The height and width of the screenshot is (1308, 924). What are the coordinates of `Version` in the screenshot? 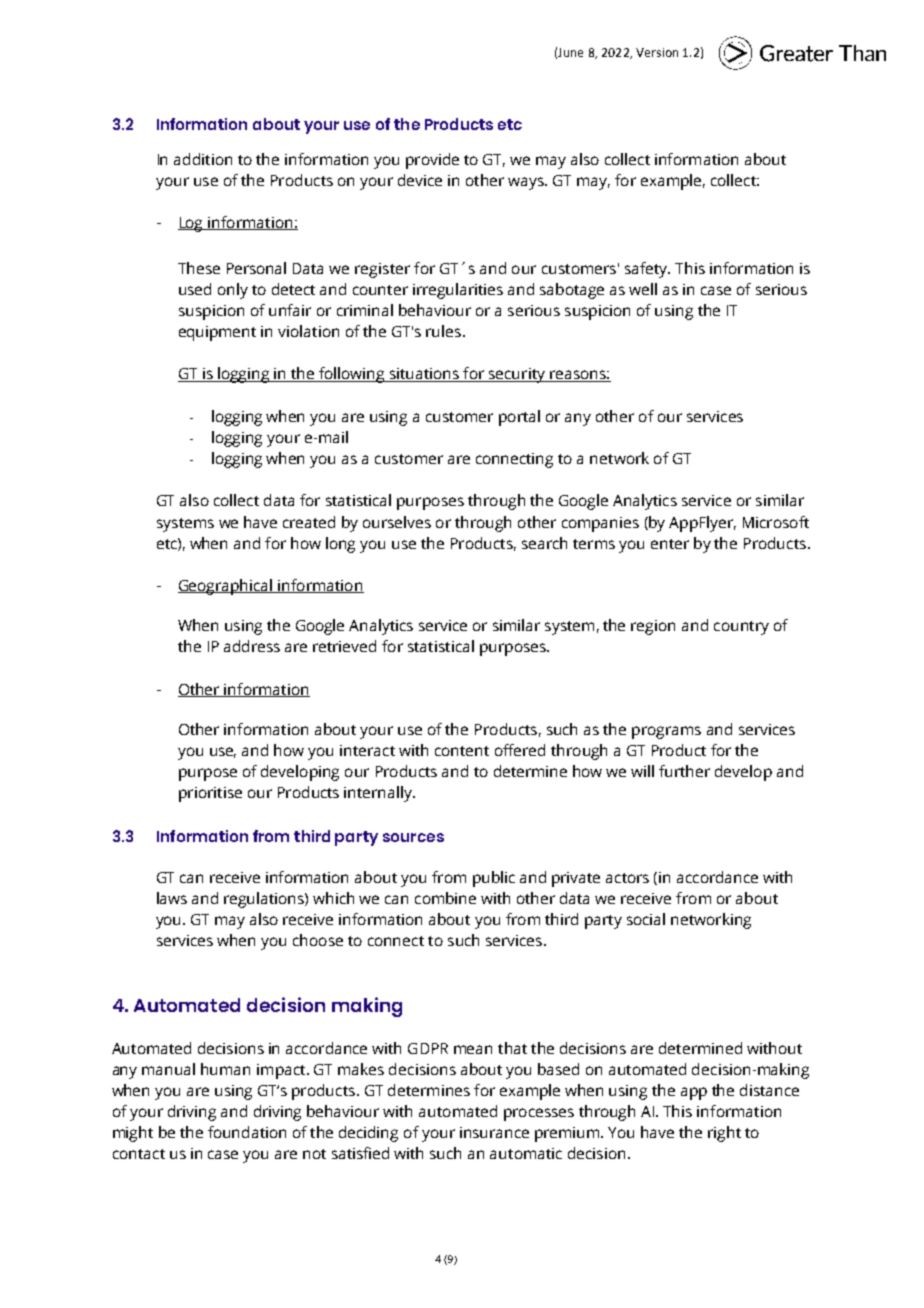 It's located at (657, 52).
